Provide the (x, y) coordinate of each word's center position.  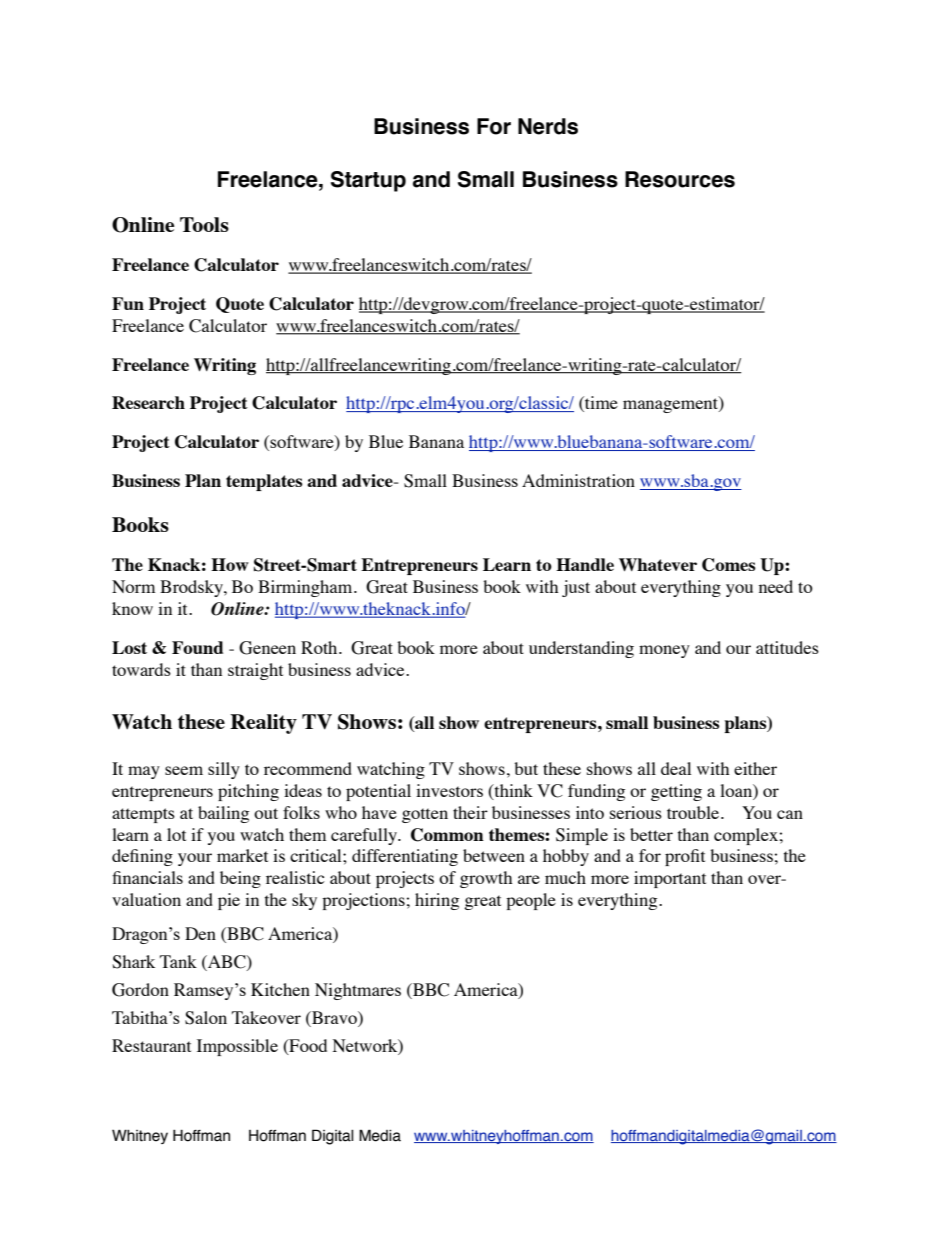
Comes (729, 565)
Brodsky (192, 588)
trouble (694, 812)
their (470, 812)
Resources (680, 179)
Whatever (658, 564)
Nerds (548, 126)
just (576, 588)
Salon (206, 1018)
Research (148, 402)
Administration (578, 480)
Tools (204, 224)
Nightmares (358, 991)
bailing (223, 814)
